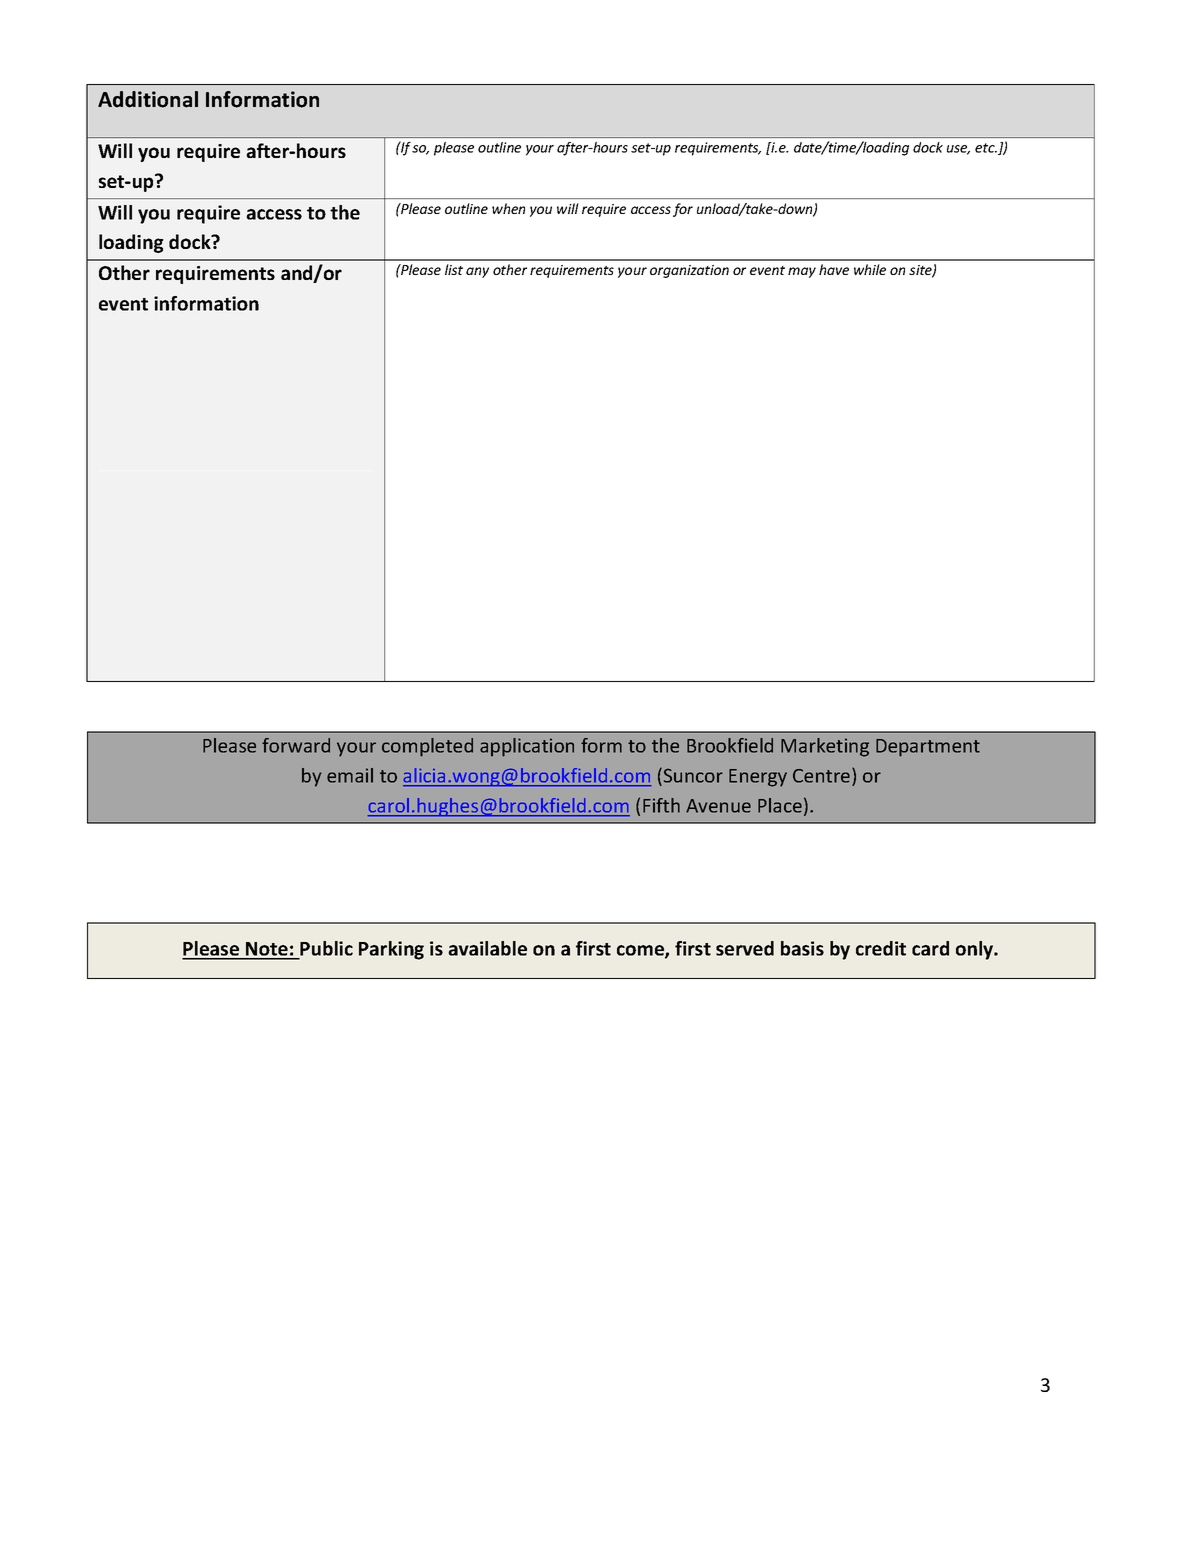  I want to click on available, so click(487, 948).
